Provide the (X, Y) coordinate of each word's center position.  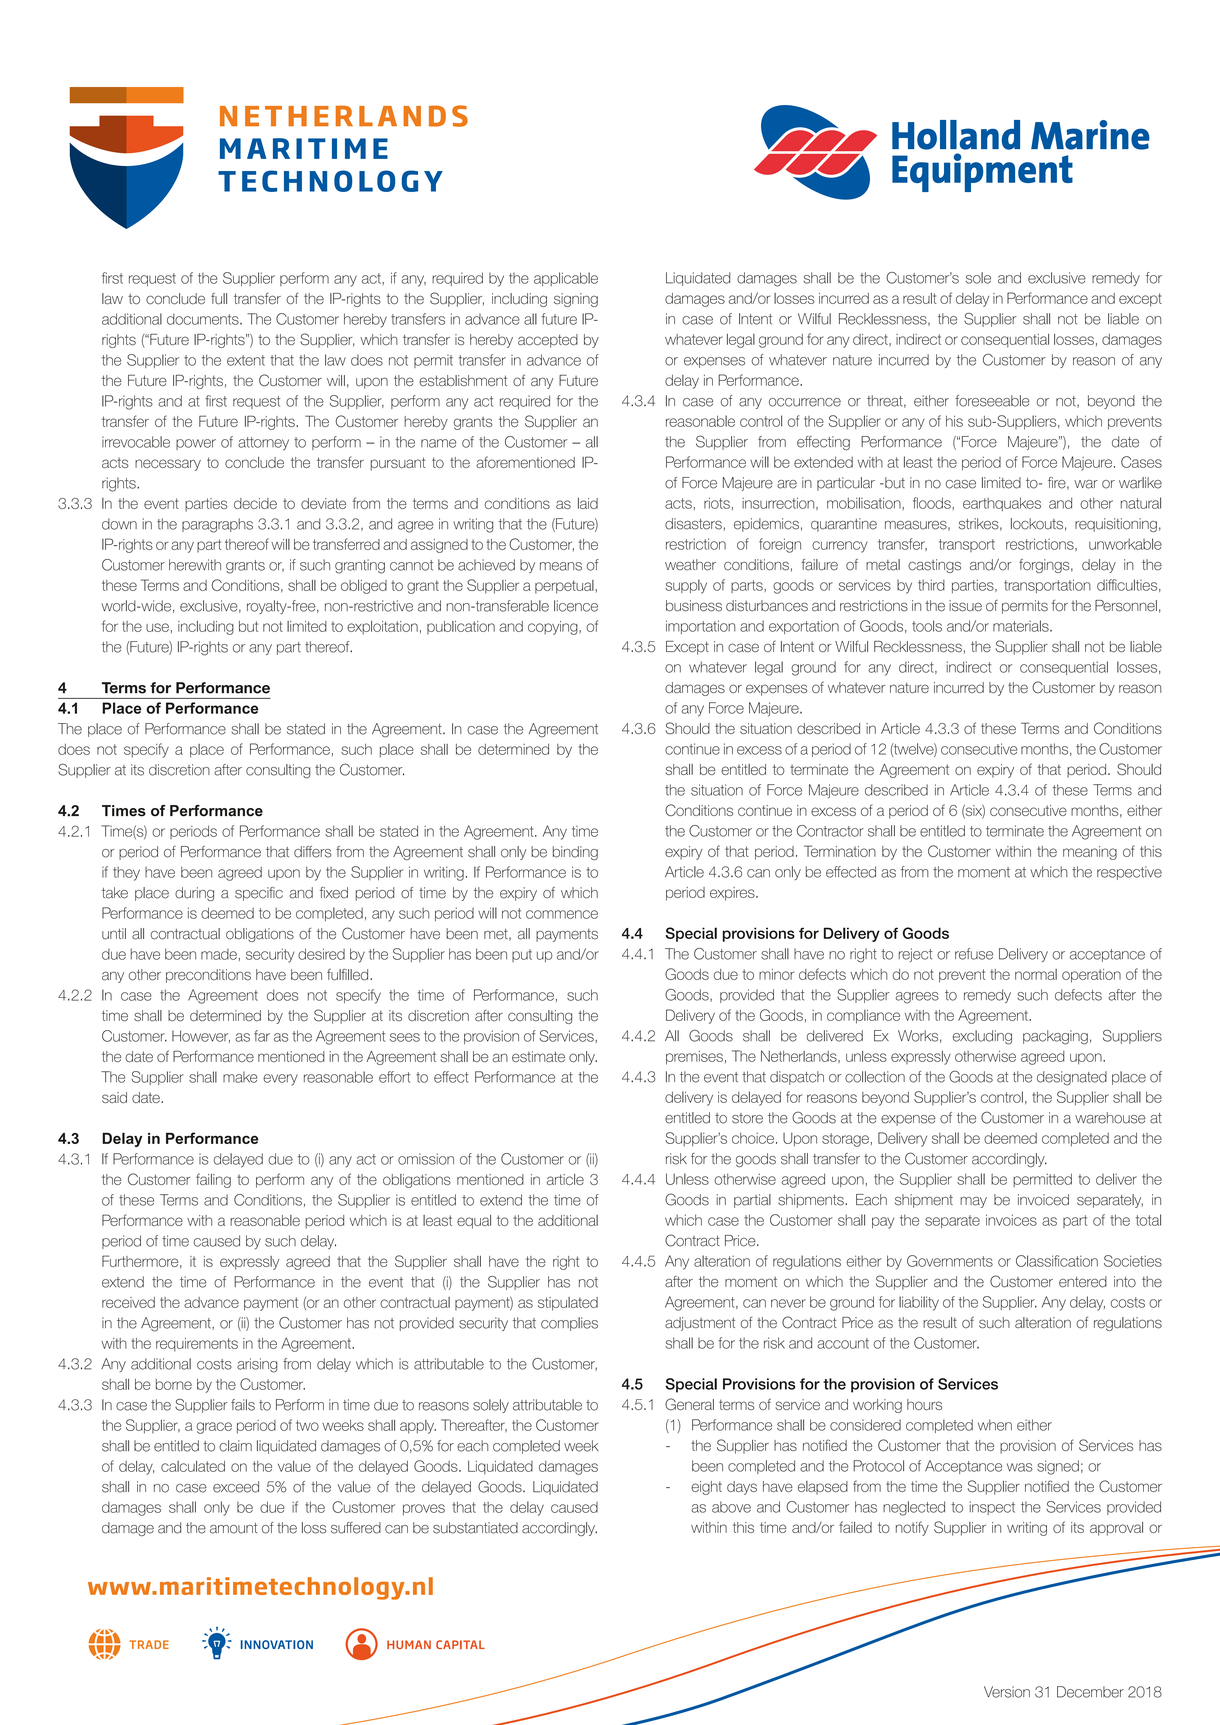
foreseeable (992, 401)
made (219, 954)
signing (576, 300)
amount (234, 1528)
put (522, 955)
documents (204, 319)
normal (1036, 974)
